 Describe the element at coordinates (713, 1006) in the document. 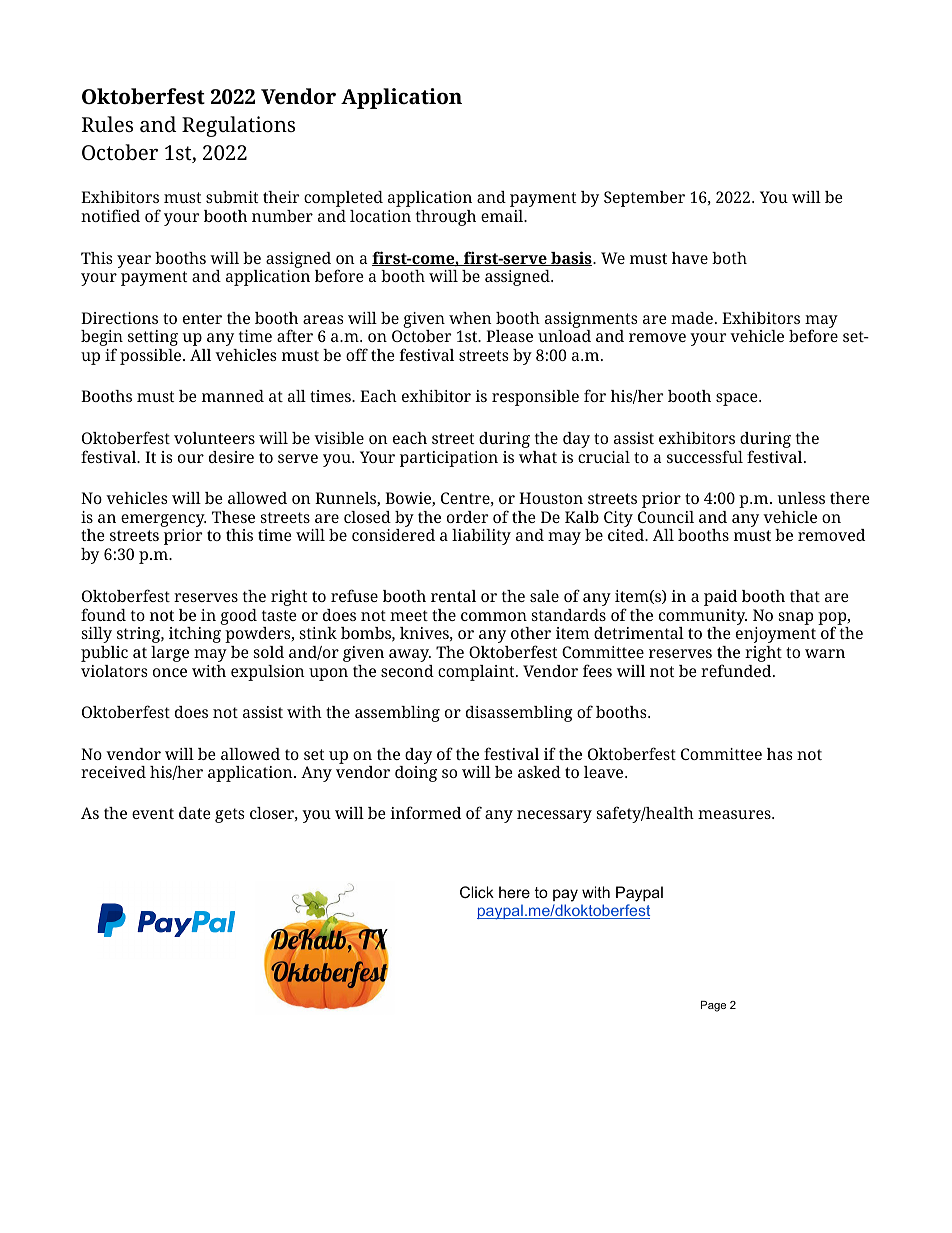

I see `Page` at that location.
